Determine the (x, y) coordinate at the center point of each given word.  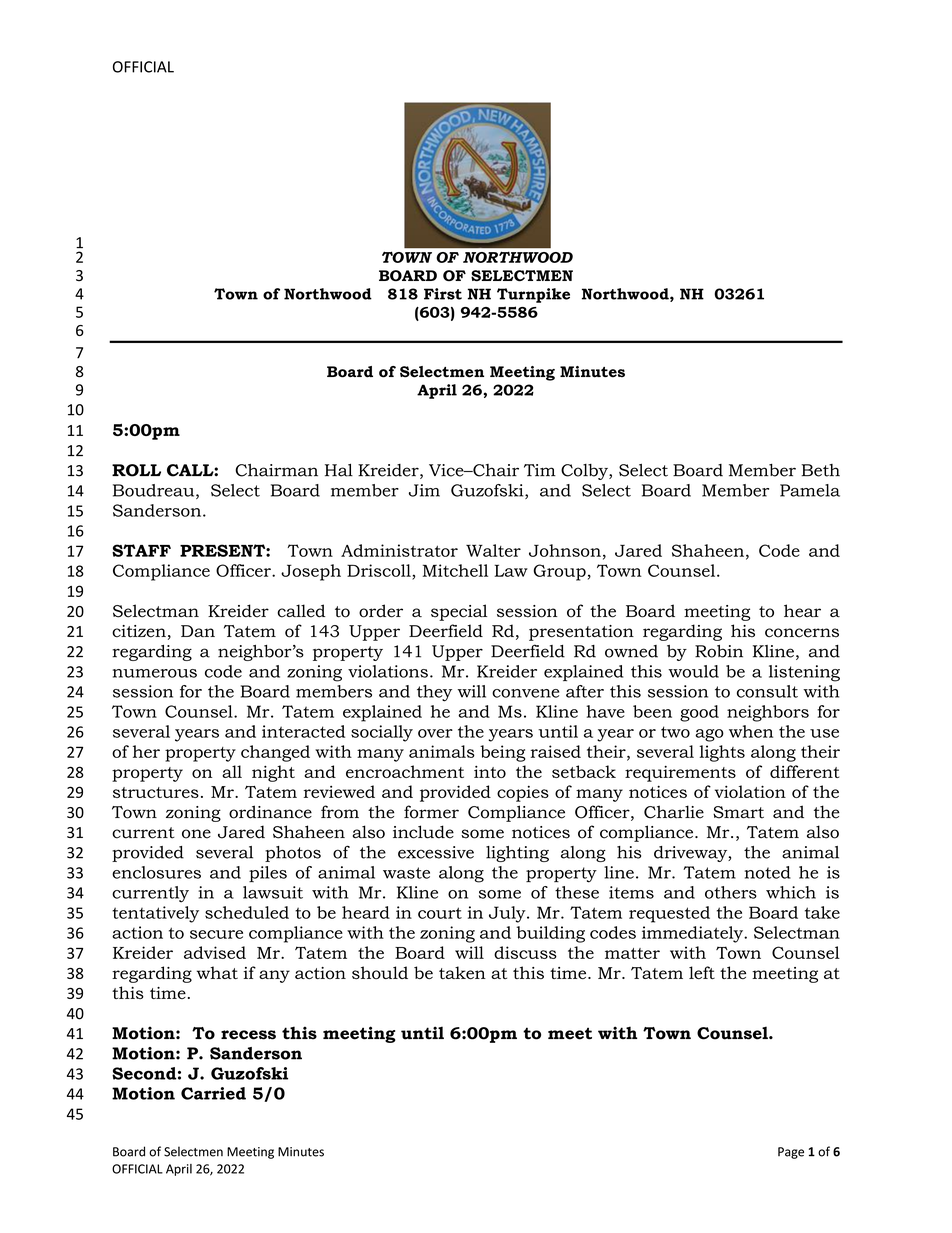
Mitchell (455, 570)
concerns (802, 633)
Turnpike (533, 295)
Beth (820, 470)
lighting (517, 854)
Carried (213, 1093)
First (443, 294)
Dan (198, 631)
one (196, 834)
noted (768, 872)
